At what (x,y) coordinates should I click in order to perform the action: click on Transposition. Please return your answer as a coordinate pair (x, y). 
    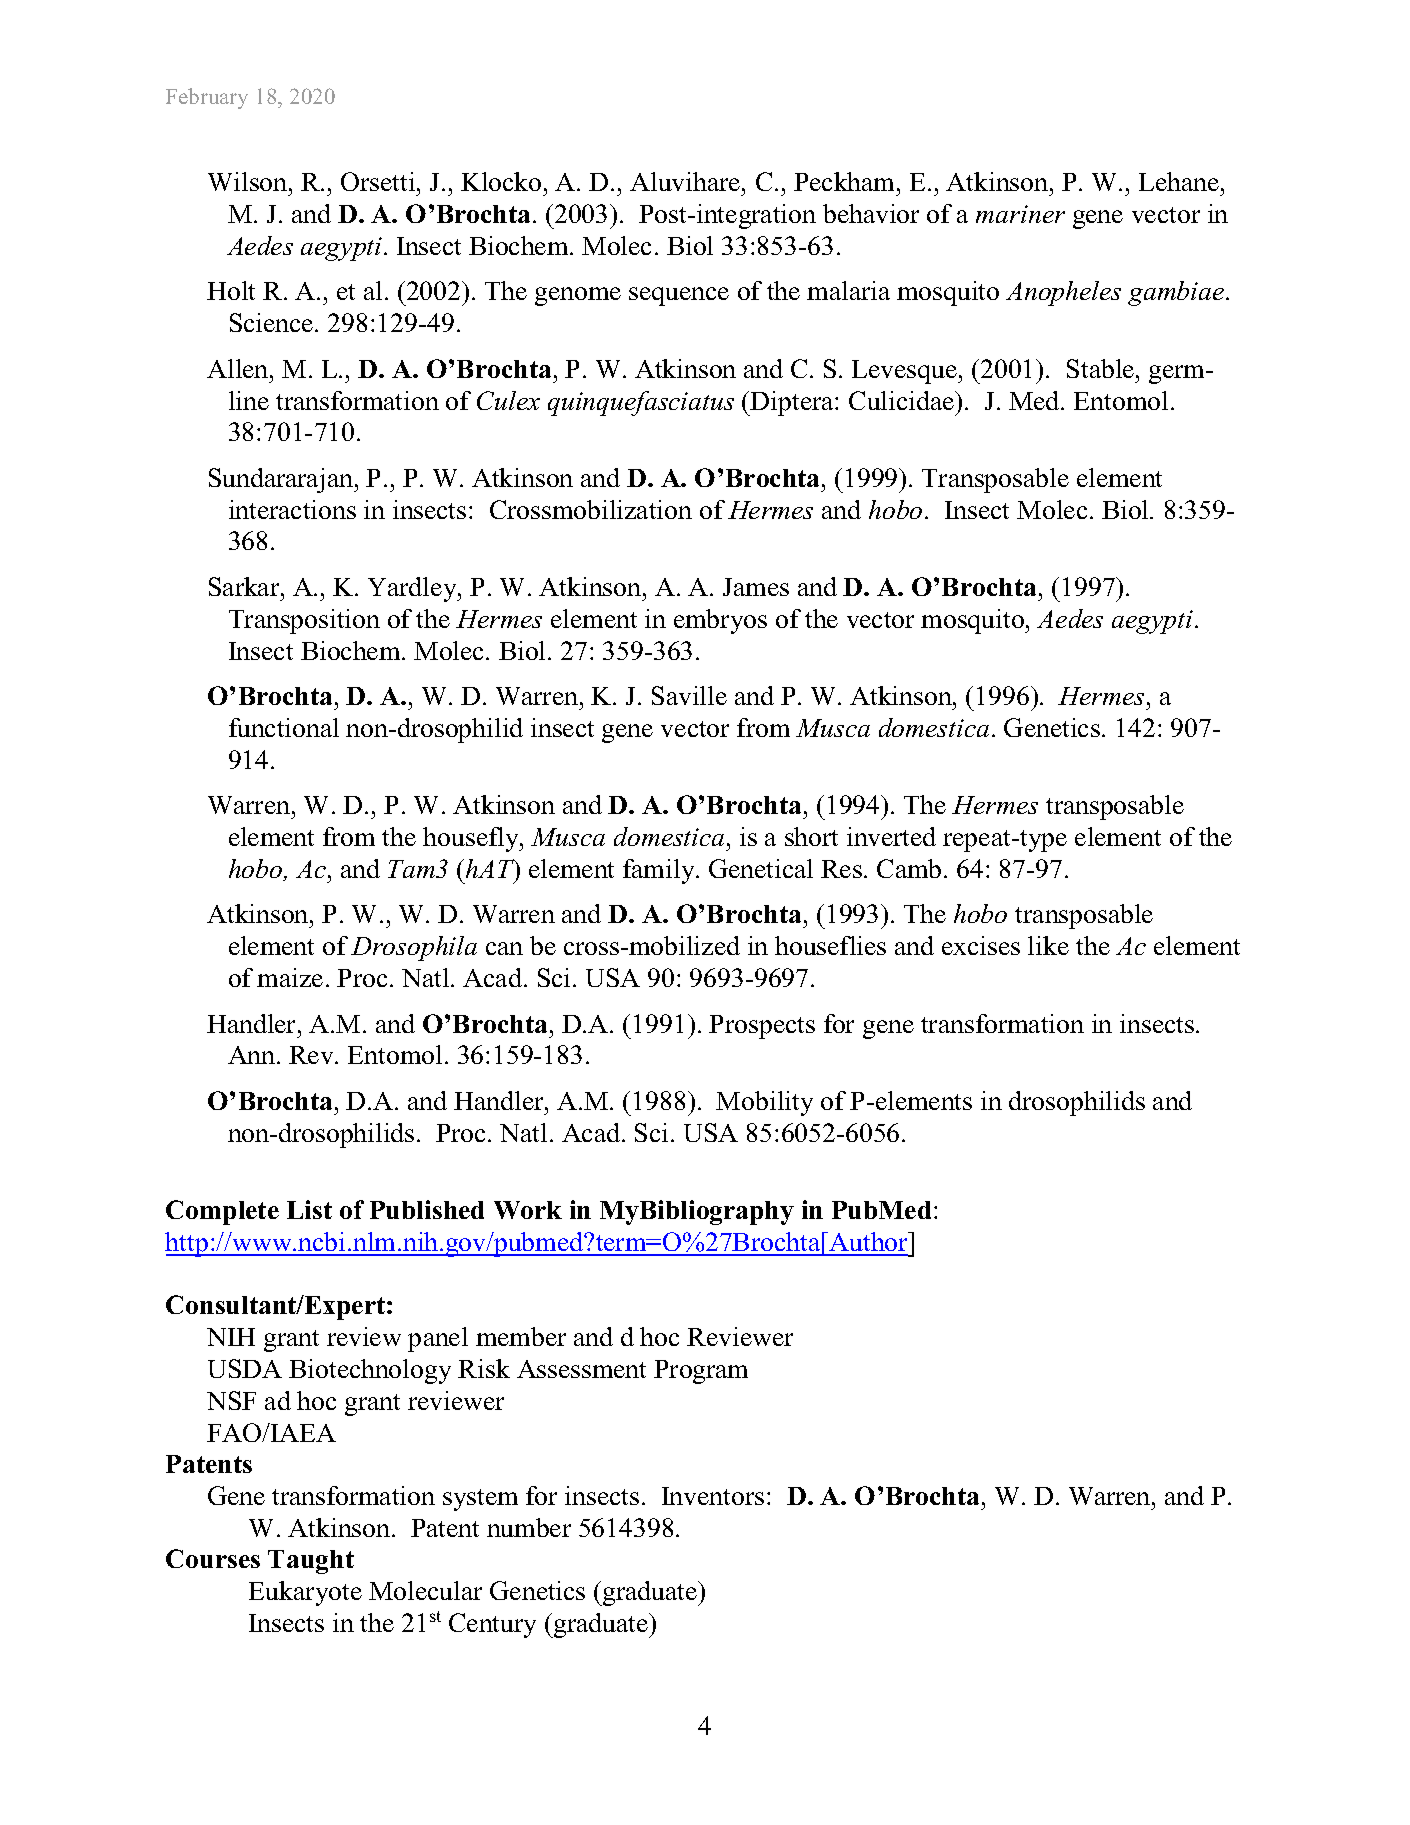
    Looking at the image, I should click on (304, 621).
